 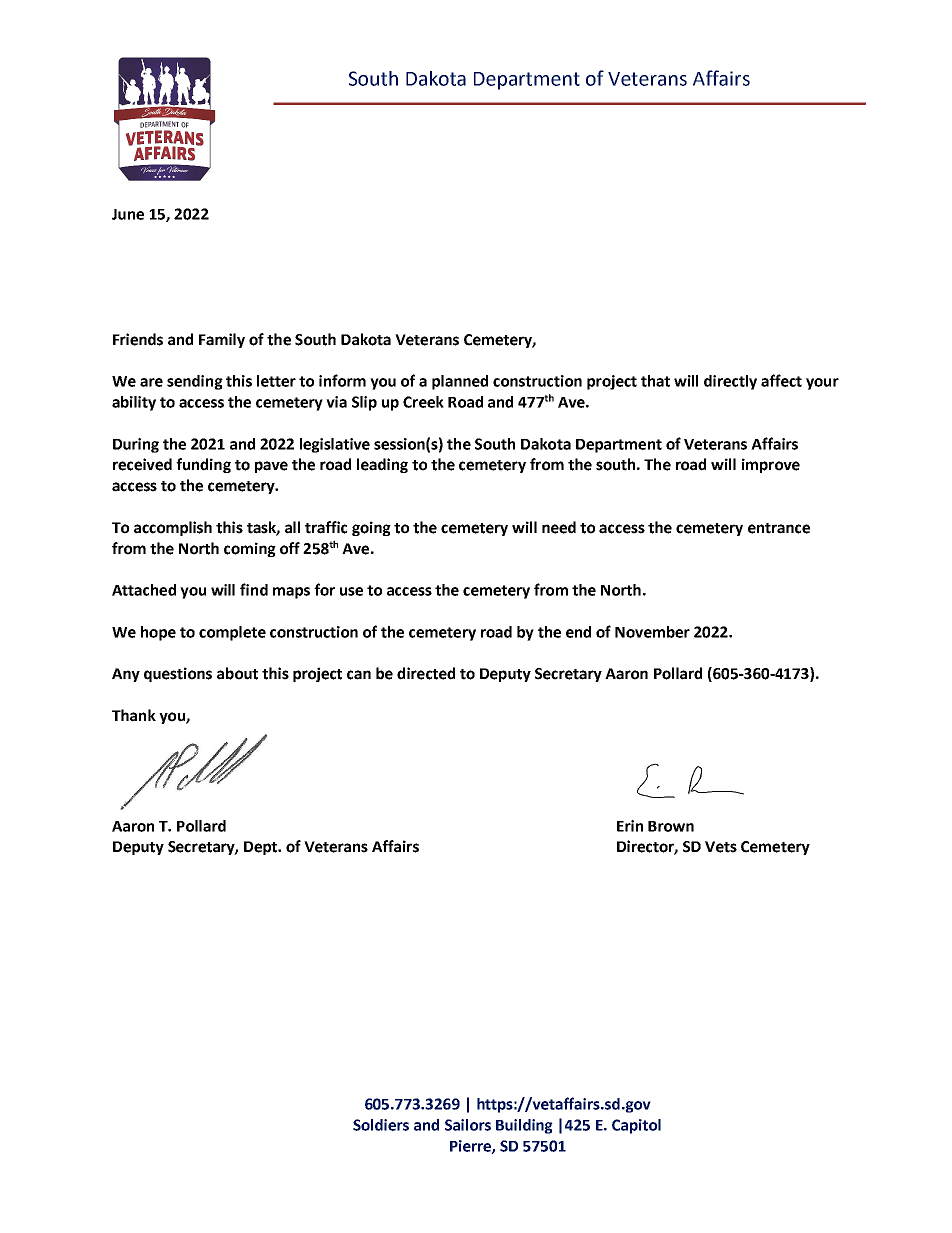 I want to click on about, so click(x=237, y=673).
